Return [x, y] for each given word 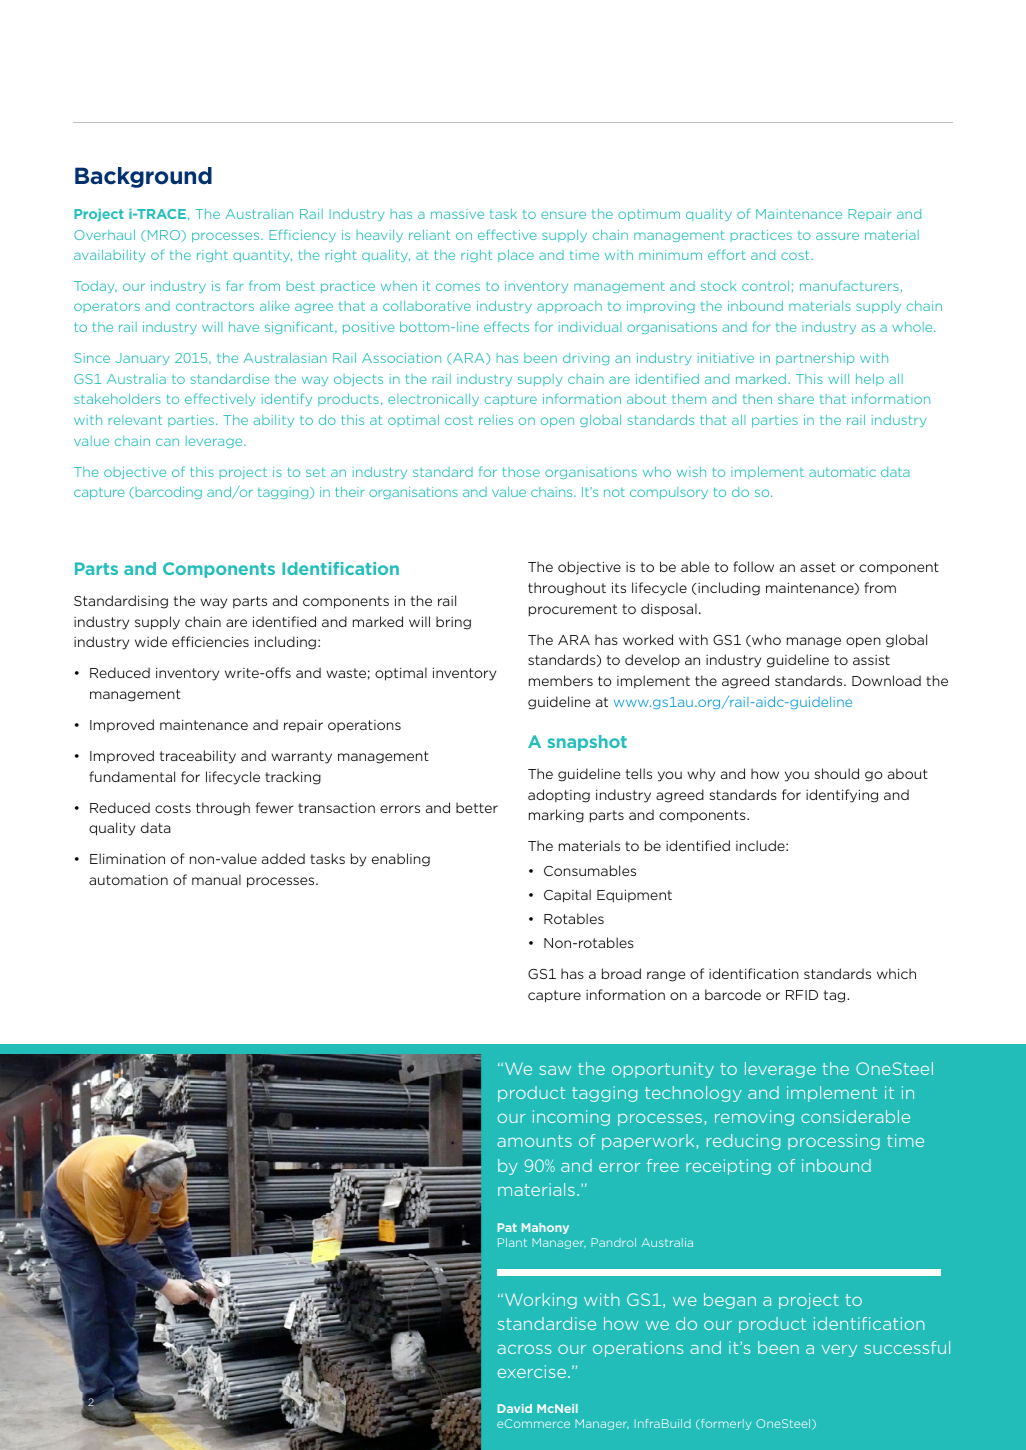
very [839, 1351]
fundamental [132, 776]
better [477, 807]
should [837, 773]
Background [143, 177]
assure [837, 236]
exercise [533, 1371]
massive [457, 214]
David [515, 1408]
